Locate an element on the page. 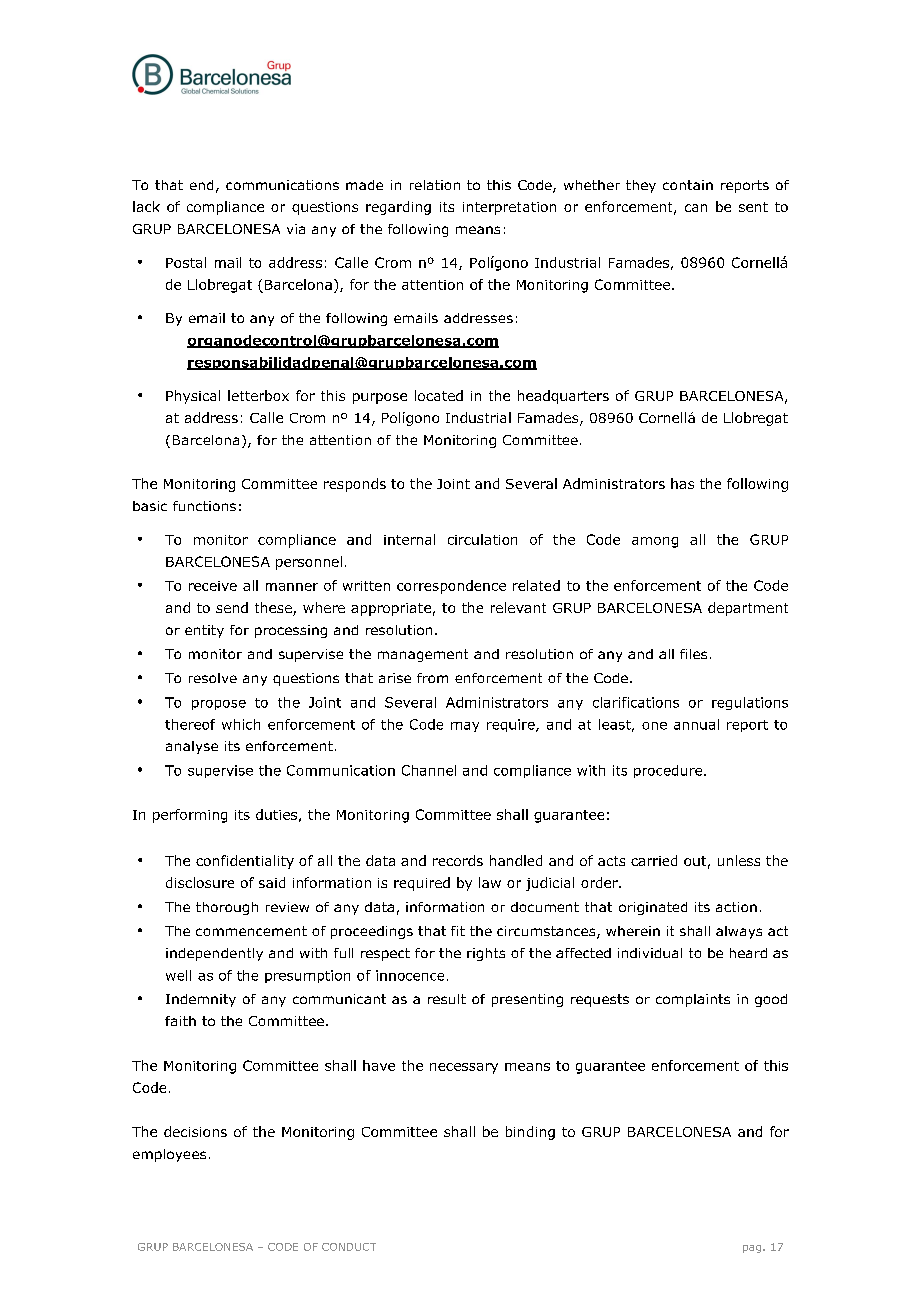 The width and height of the document is (924, 1308). among is located at coordinates (655, 542).
